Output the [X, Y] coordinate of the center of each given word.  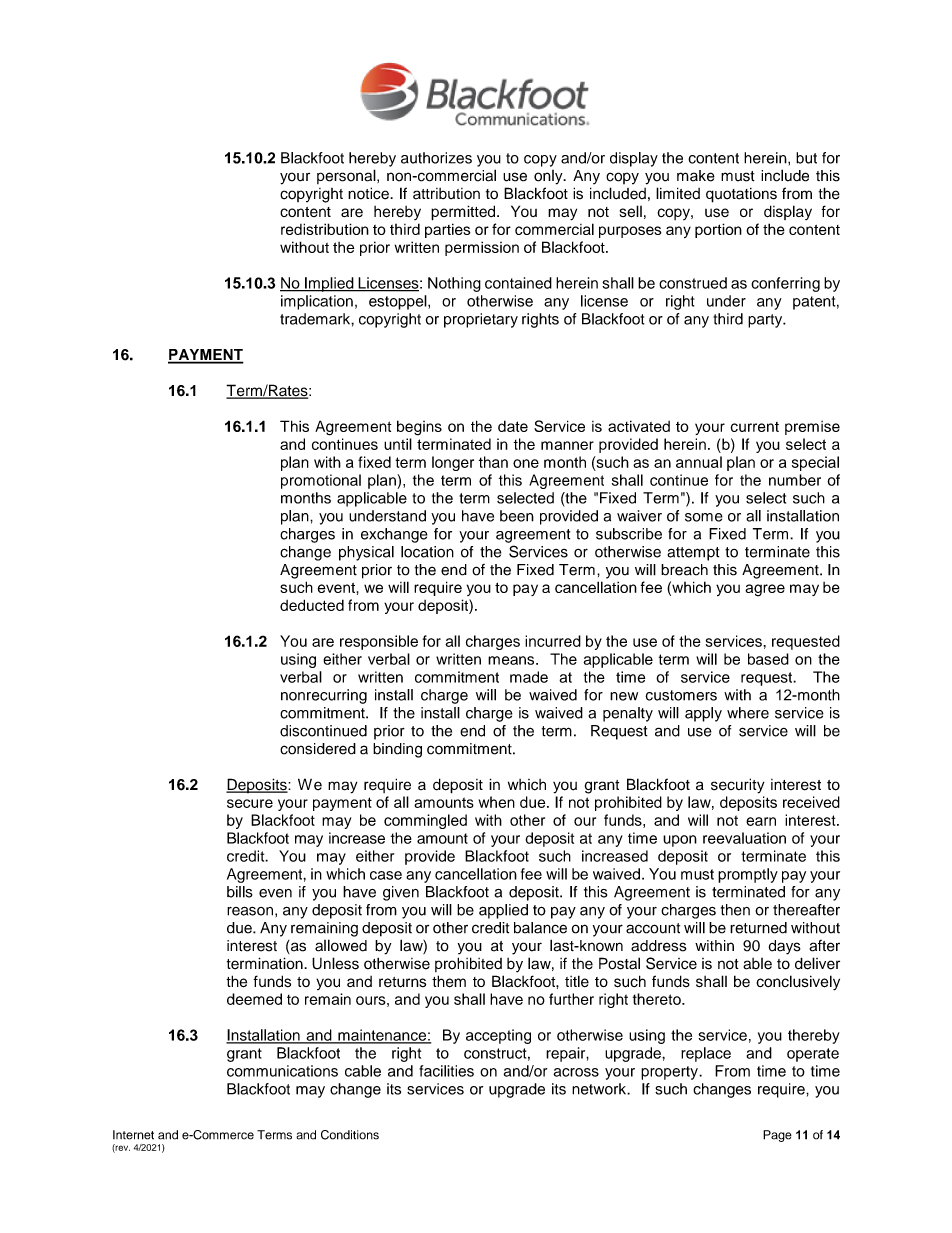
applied [503, 911]
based [768, 659]
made [529, 677]
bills [240, 892]
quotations [741, 195]
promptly [748, 875]
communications [282, 1071]
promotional [321, 481]
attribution [446, 194]
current [754, 427]
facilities [446, 1071]
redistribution [325, 229]
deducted [312, 605]
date [513, 426]
